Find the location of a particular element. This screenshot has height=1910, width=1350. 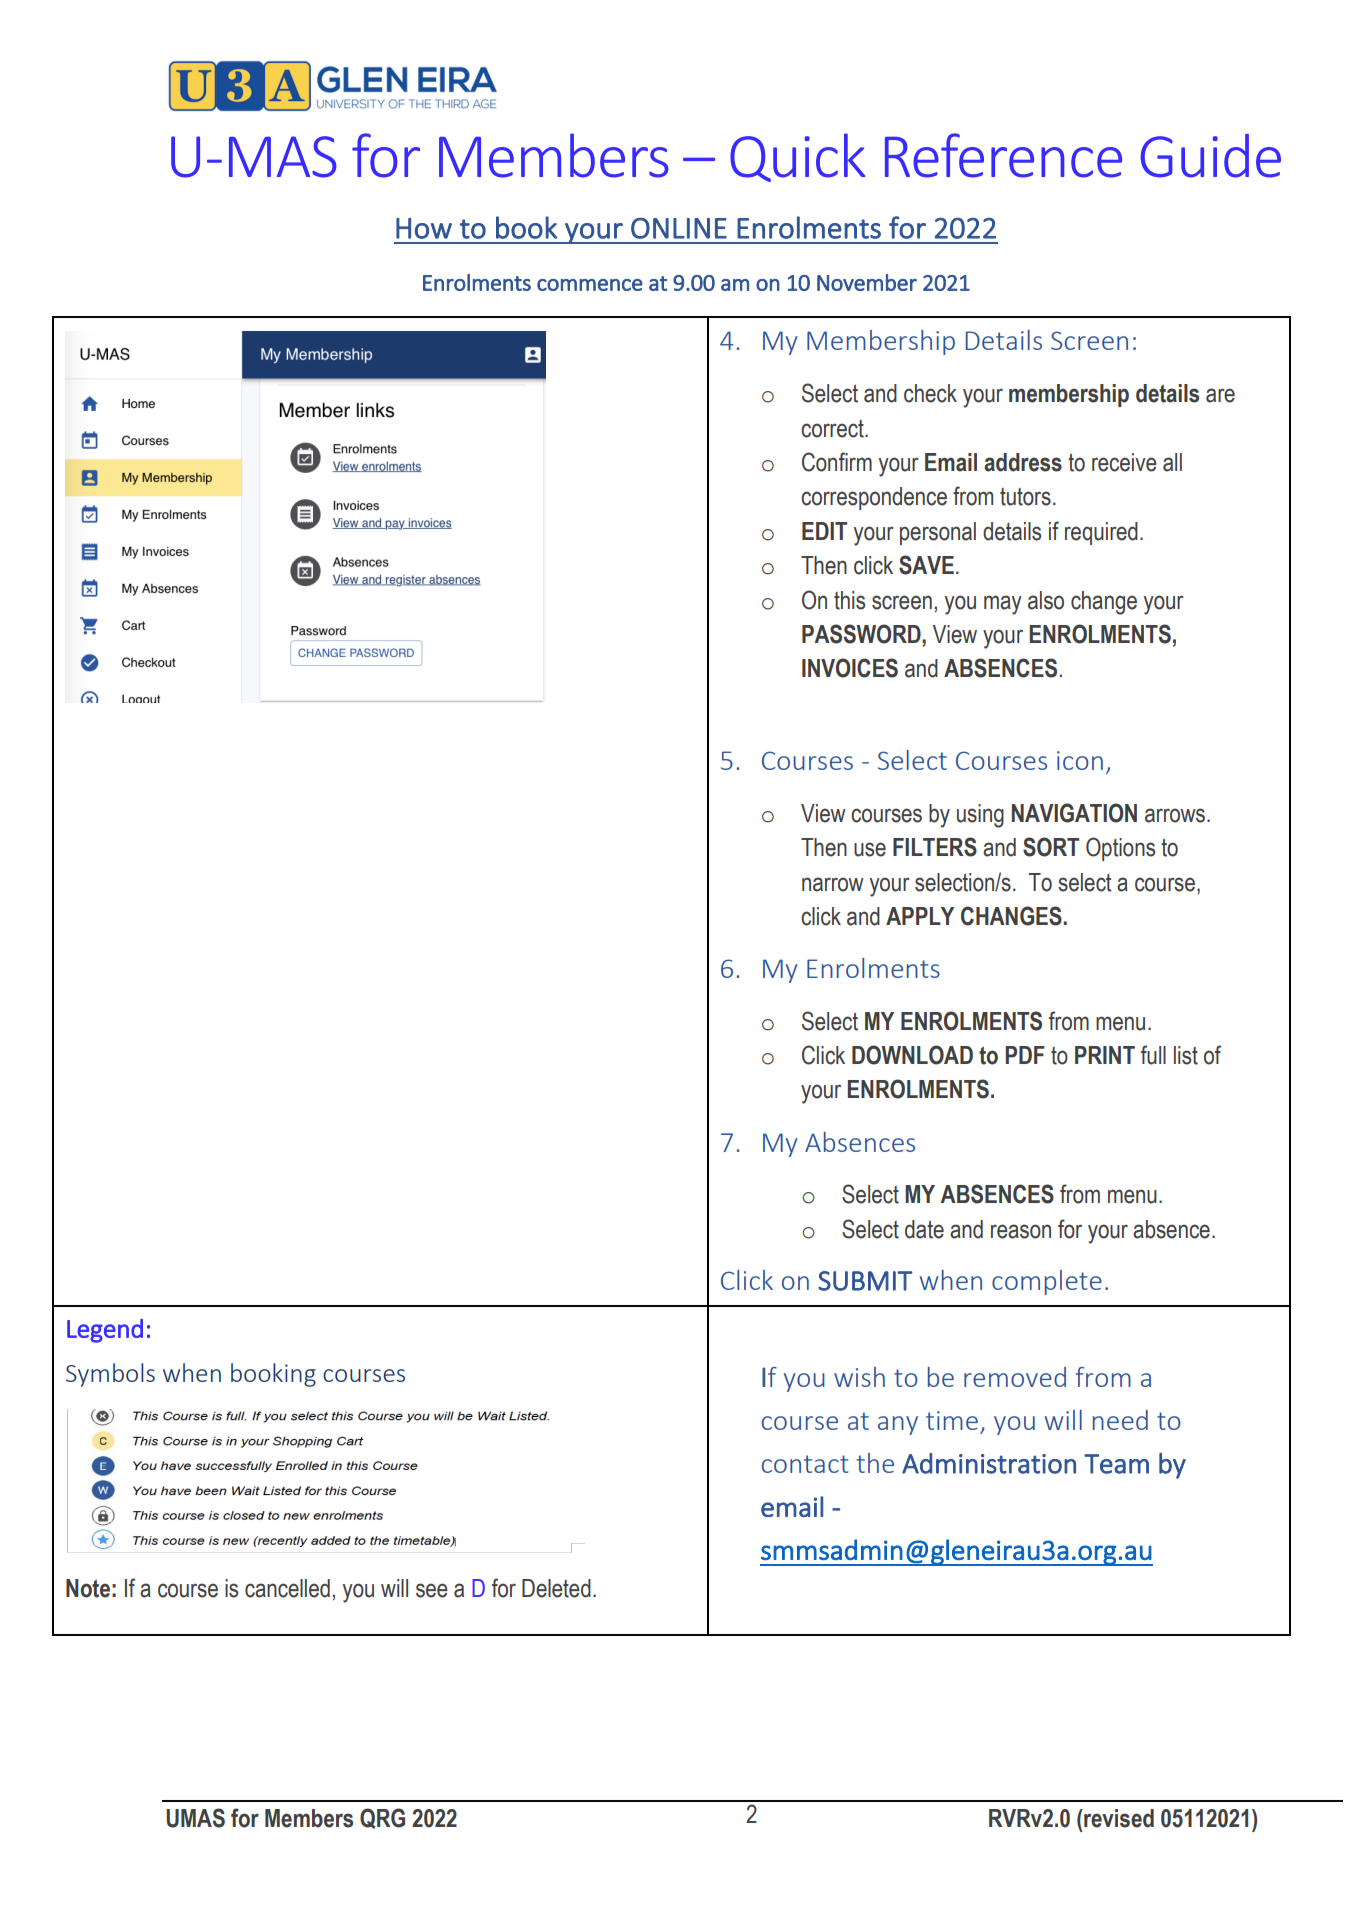

Reference is located at coordinates (1003, 155).
